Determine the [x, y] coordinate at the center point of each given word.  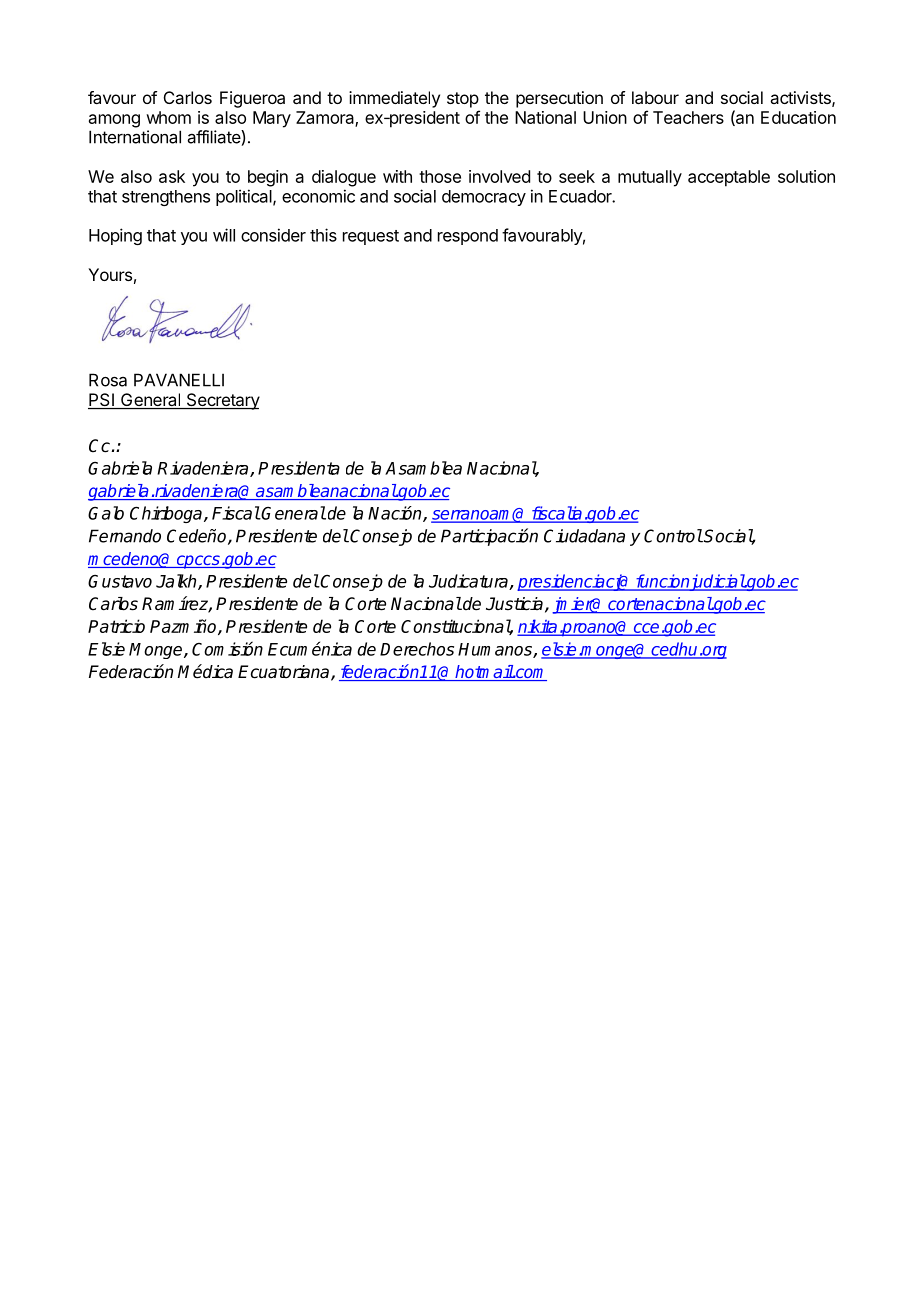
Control [673, 536]
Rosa [108, 380]
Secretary [222, 401]
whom [168, 117]
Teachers [688, 117]
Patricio [116, 626]
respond [468, 237]
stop [463, 100]
